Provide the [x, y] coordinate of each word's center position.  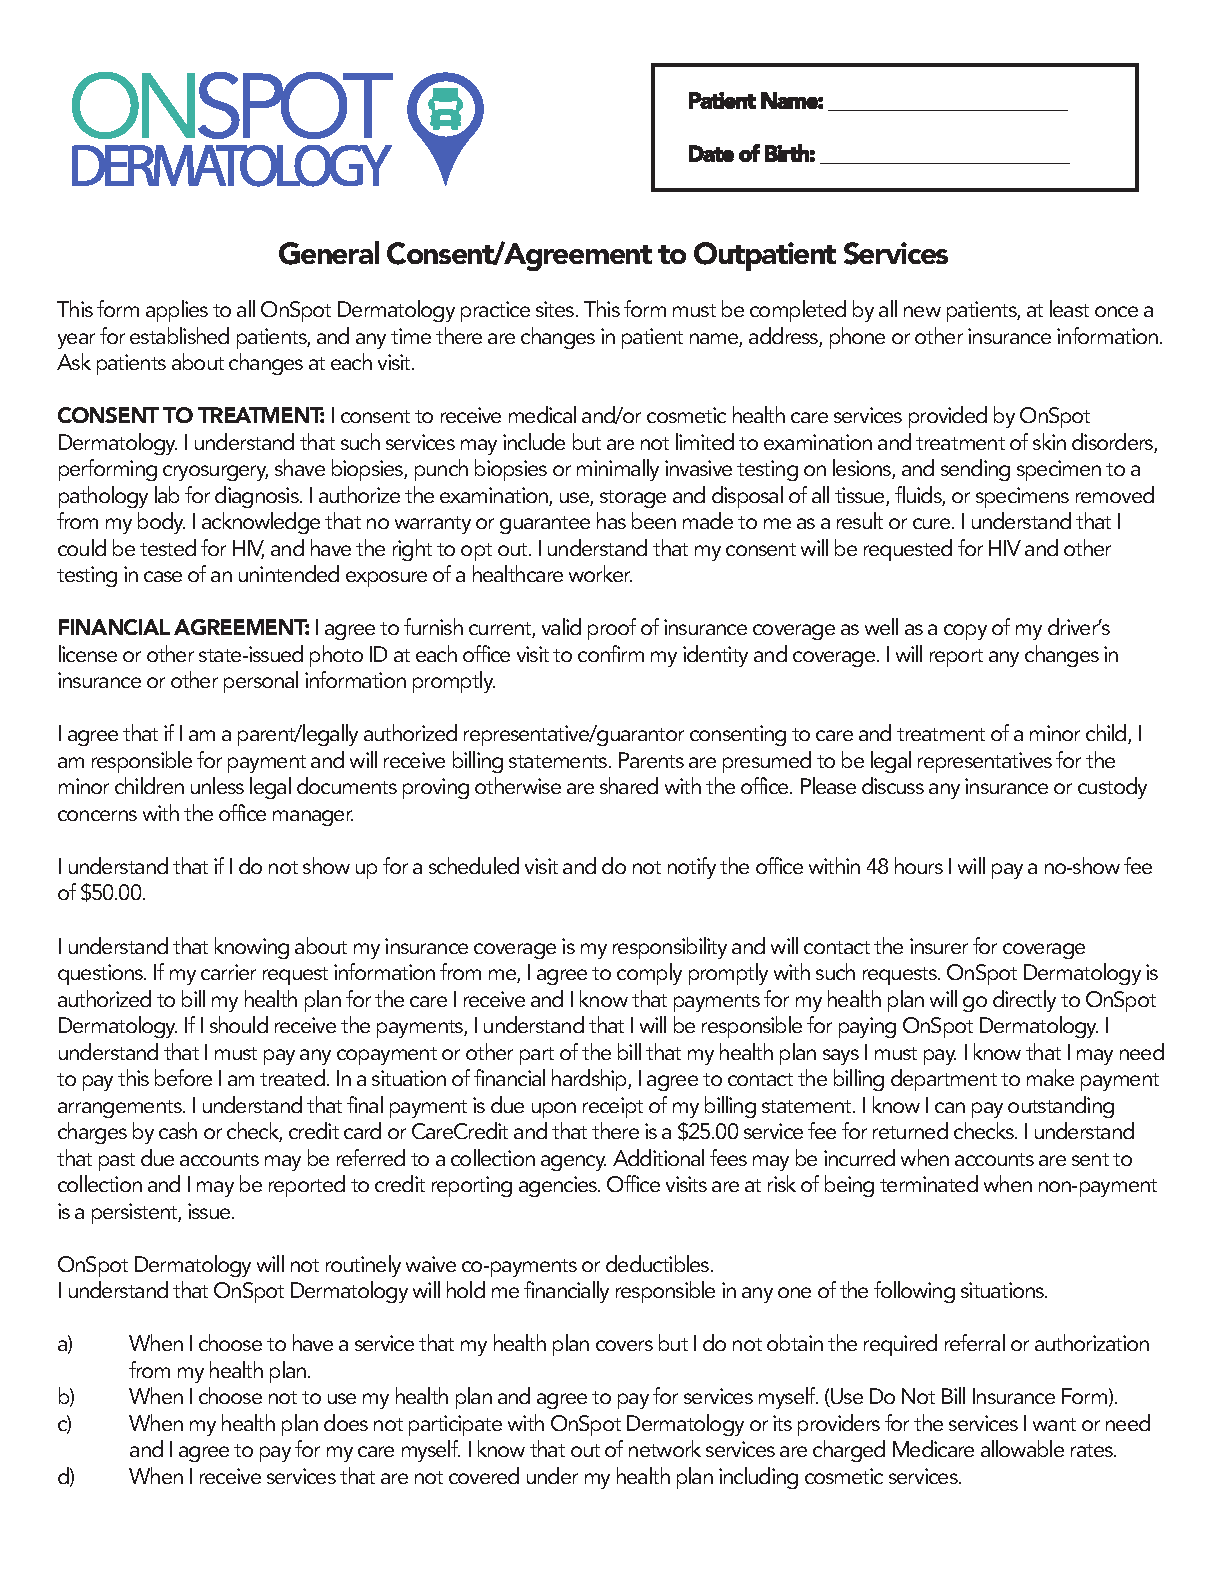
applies [177, 311]
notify [692, 868]
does [346, 1422]
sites [556, 309]
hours [919, 865]
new [922, 311]
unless [217, 785]
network [665, 1448]
